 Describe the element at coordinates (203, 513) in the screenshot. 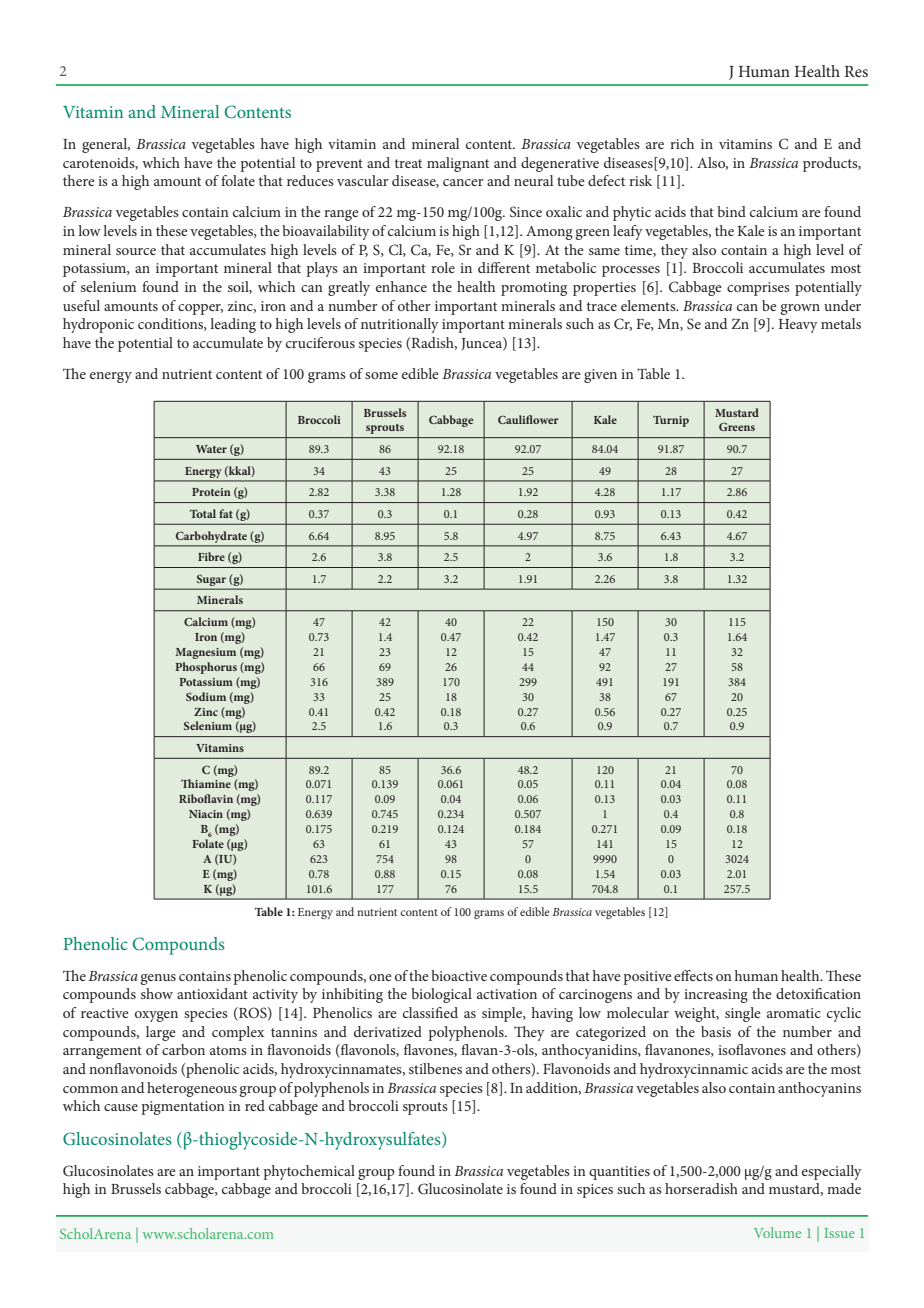

I see `Total` at that location.
